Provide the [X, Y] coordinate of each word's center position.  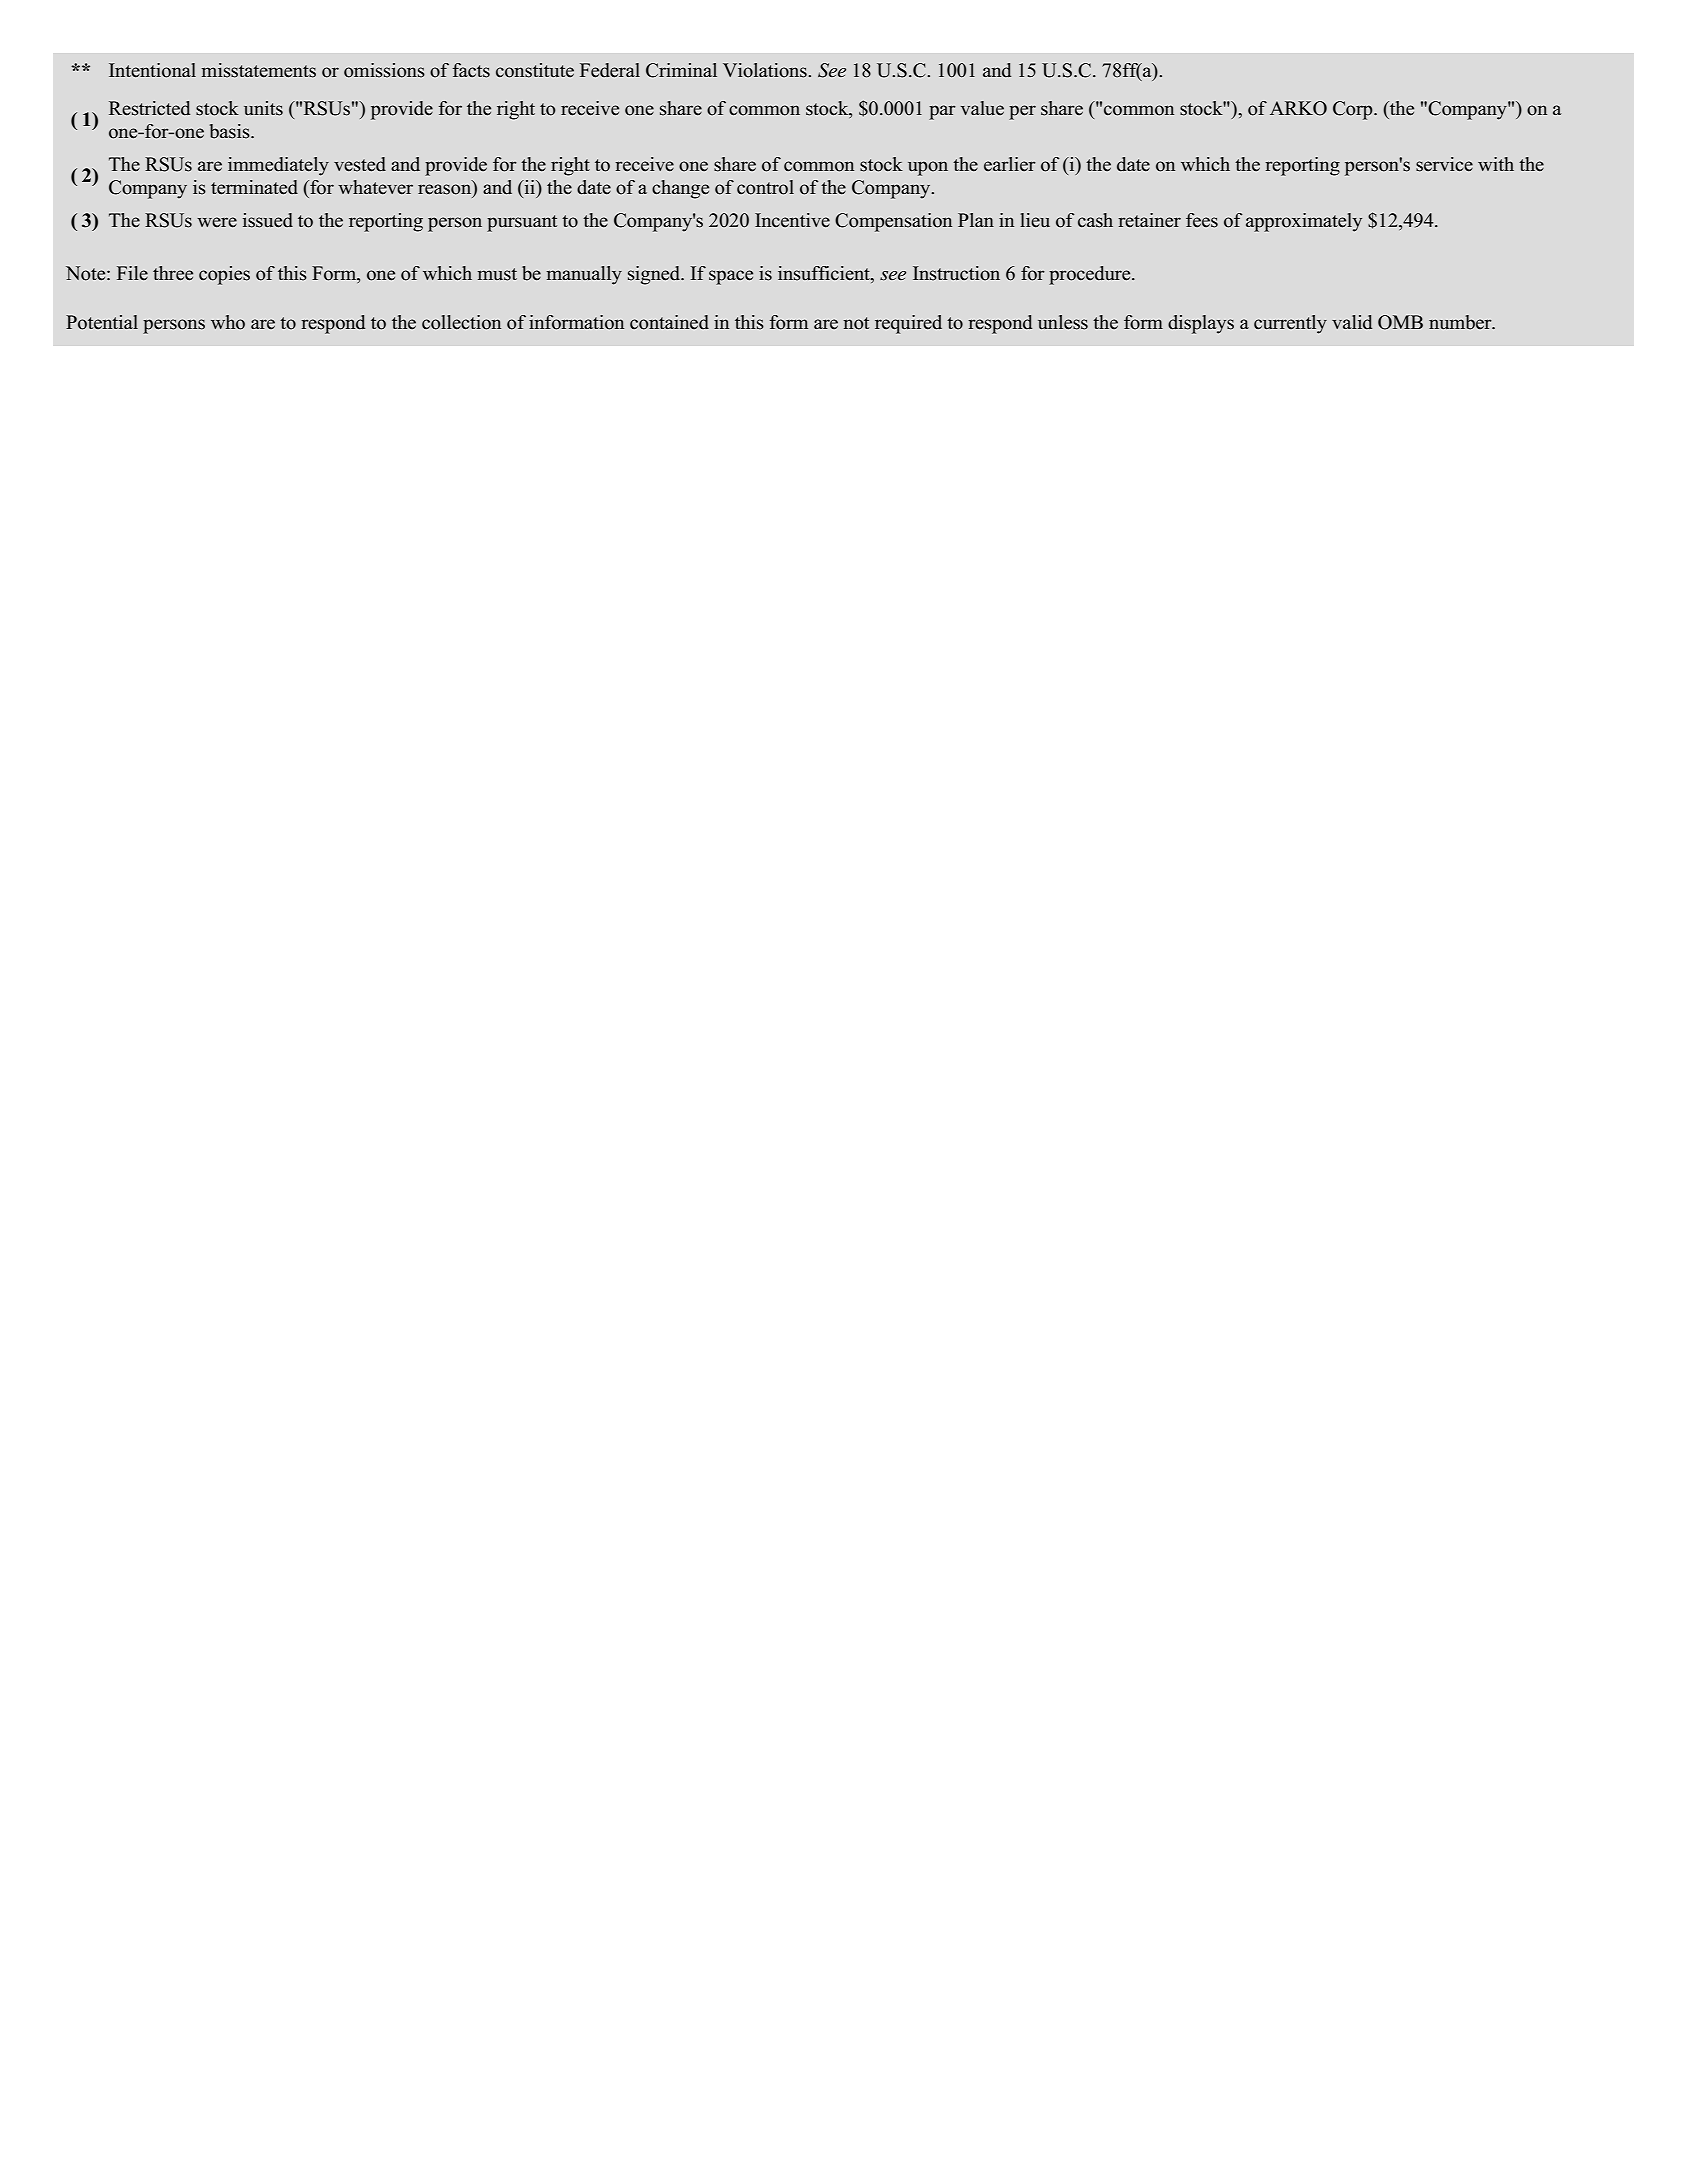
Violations [766, 70]
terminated [254, 187]
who [228, 322]
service [1444, 164]
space [731, 277]
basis [231, 131]
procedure [1091, 275]
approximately [1304, 222]
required [908, 324]
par [942, 112]
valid [1352, 322]
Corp [1354, 110]
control [765, 187]
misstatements [259, 70]
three [173, 273]
